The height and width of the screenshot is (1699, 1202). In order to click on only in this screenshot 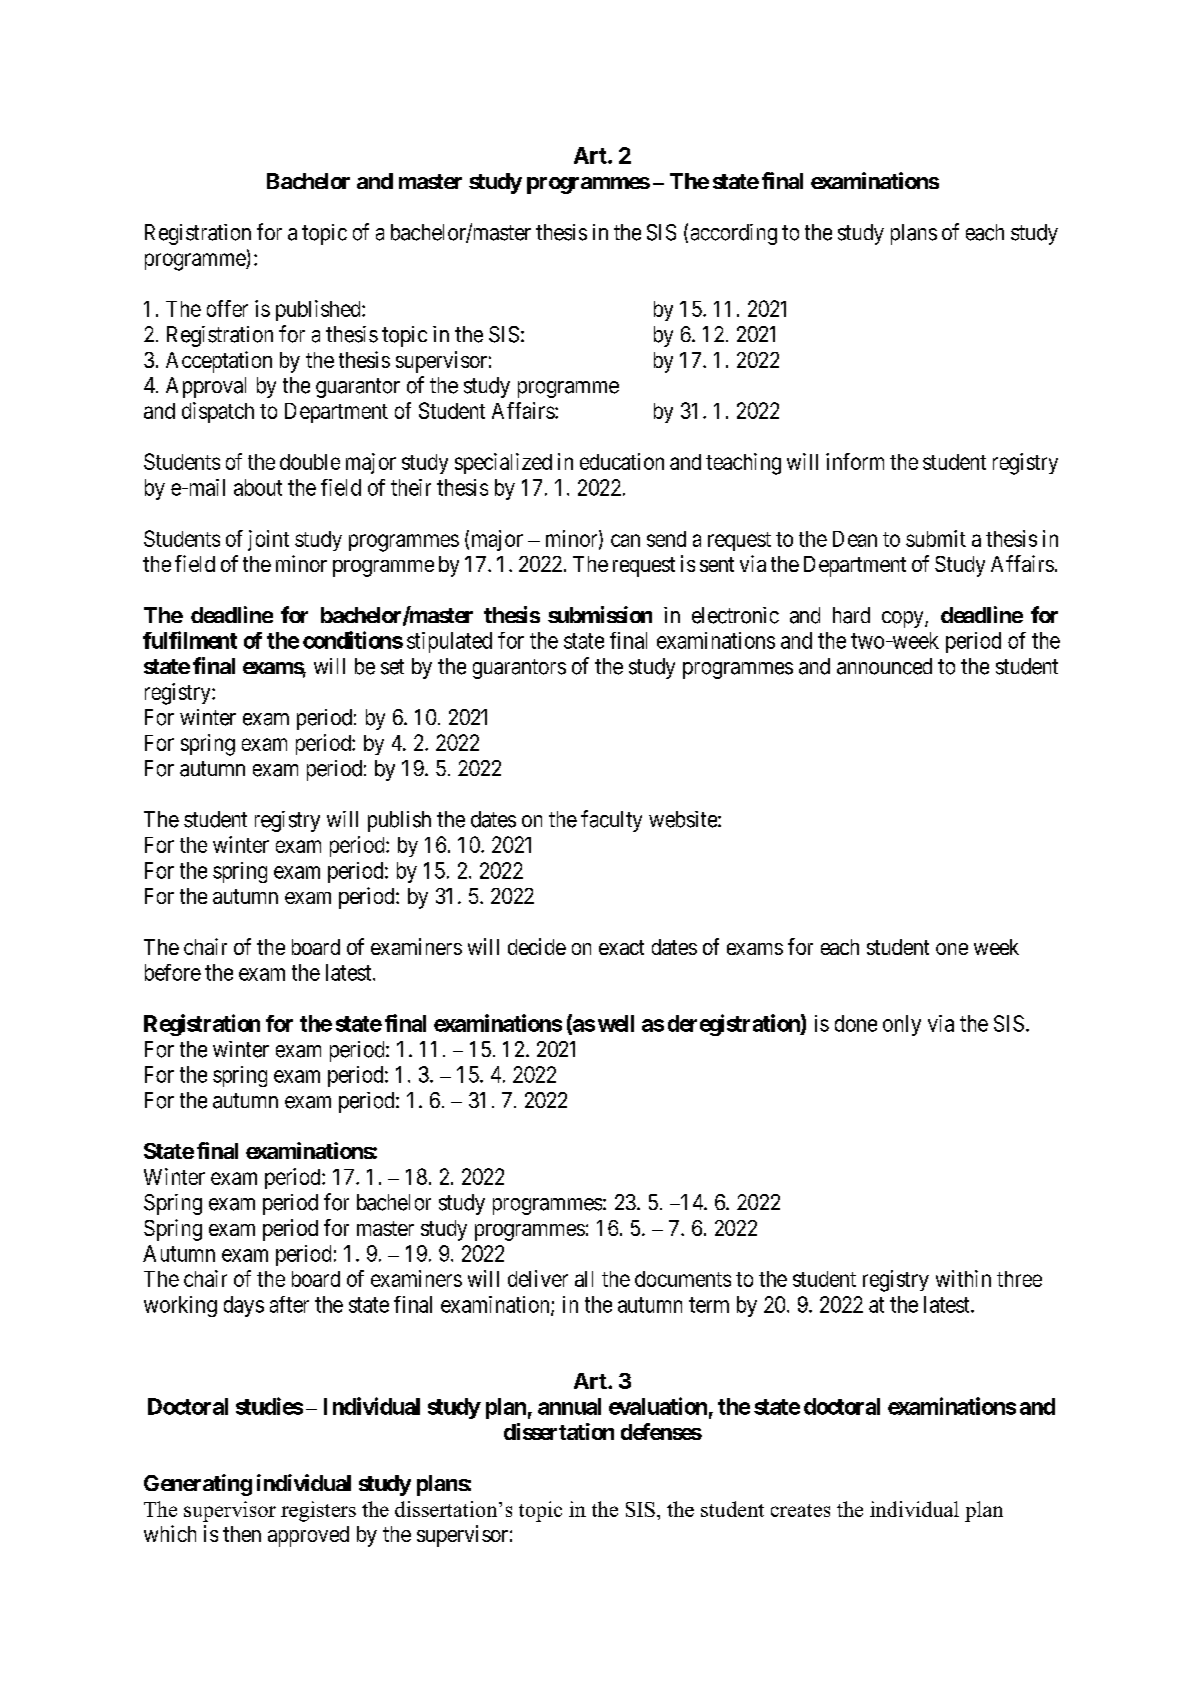, I will do `click(902, 1025)`.
